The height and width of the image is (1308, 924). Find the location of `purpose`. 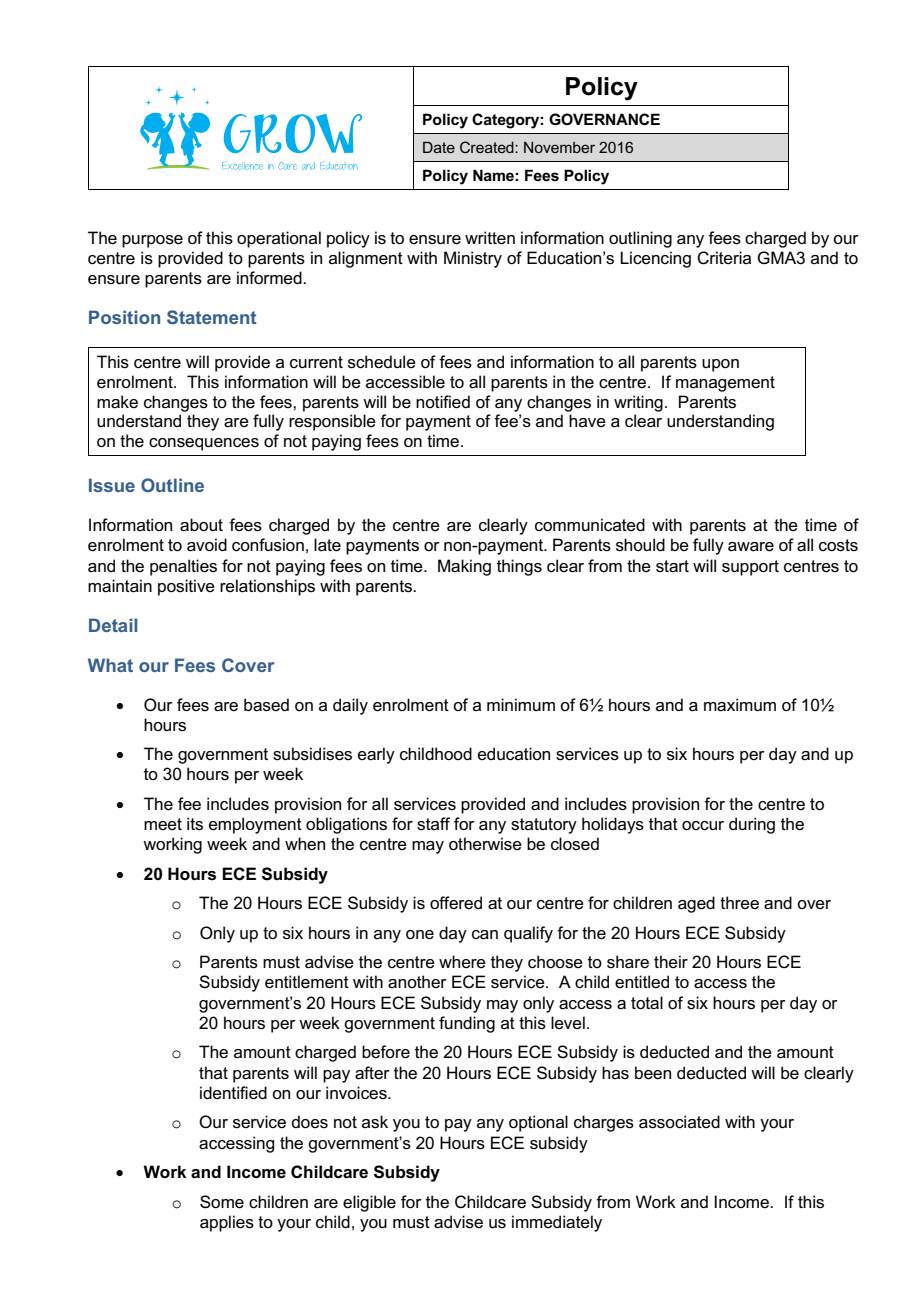

purpose is located at coordinates (152, 241).
